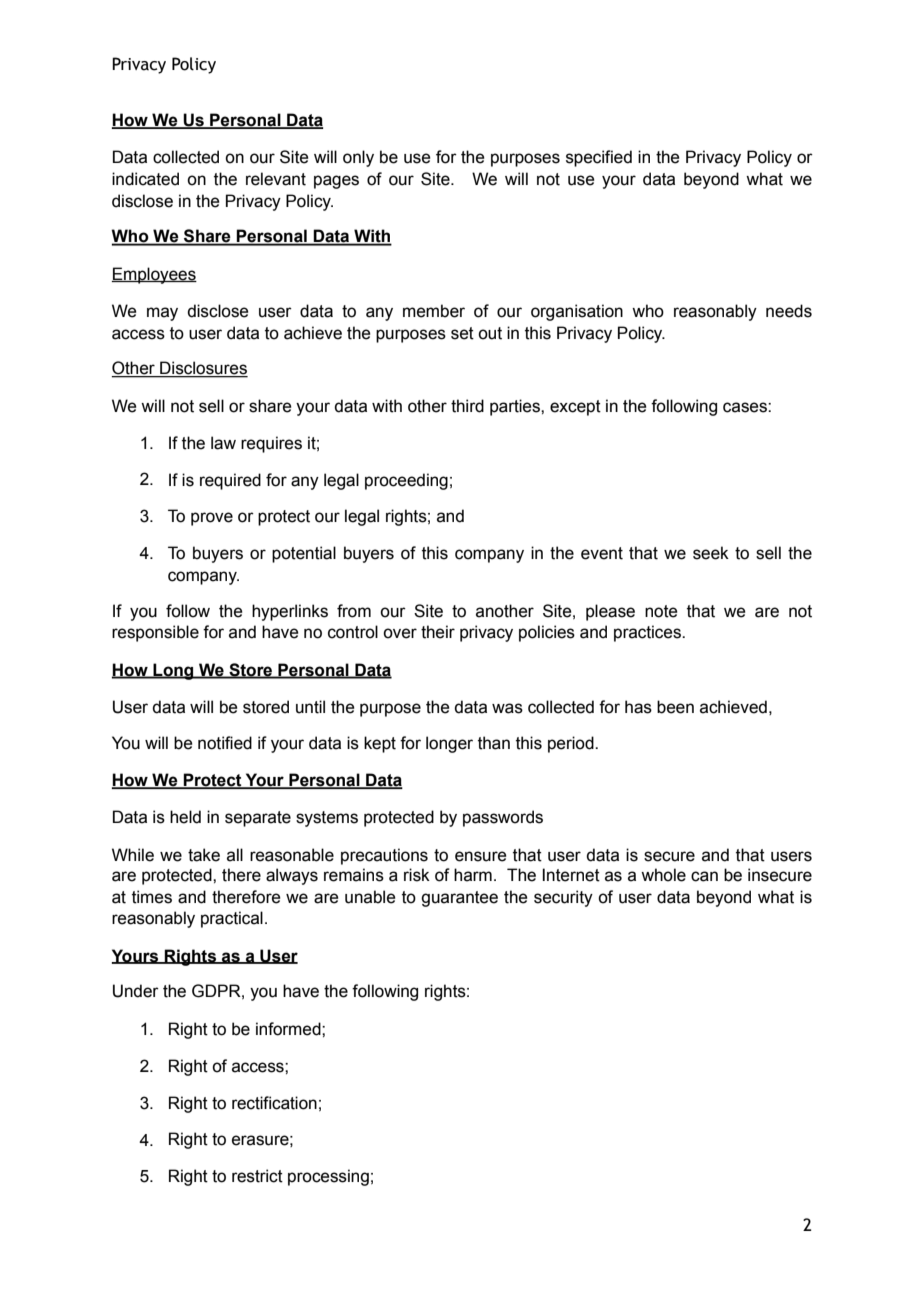  I want to click on restrict, so click(257, 1176).
